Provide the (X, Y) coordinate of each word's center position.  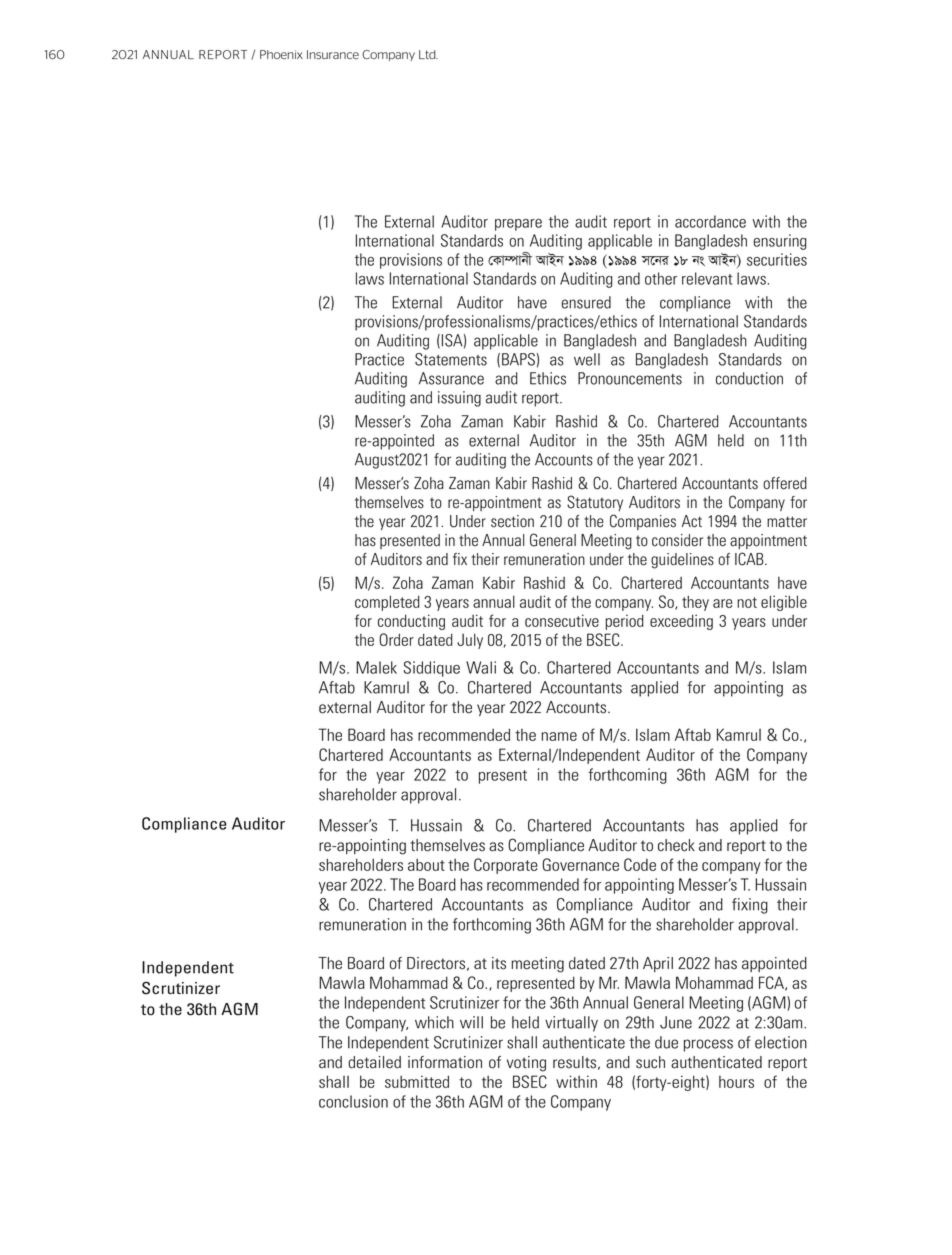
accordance (710, 221)
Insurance (333, 54)
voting (526, 1064)
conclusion (353, 1101)
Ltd (428, 54)
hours (736, 1082)
